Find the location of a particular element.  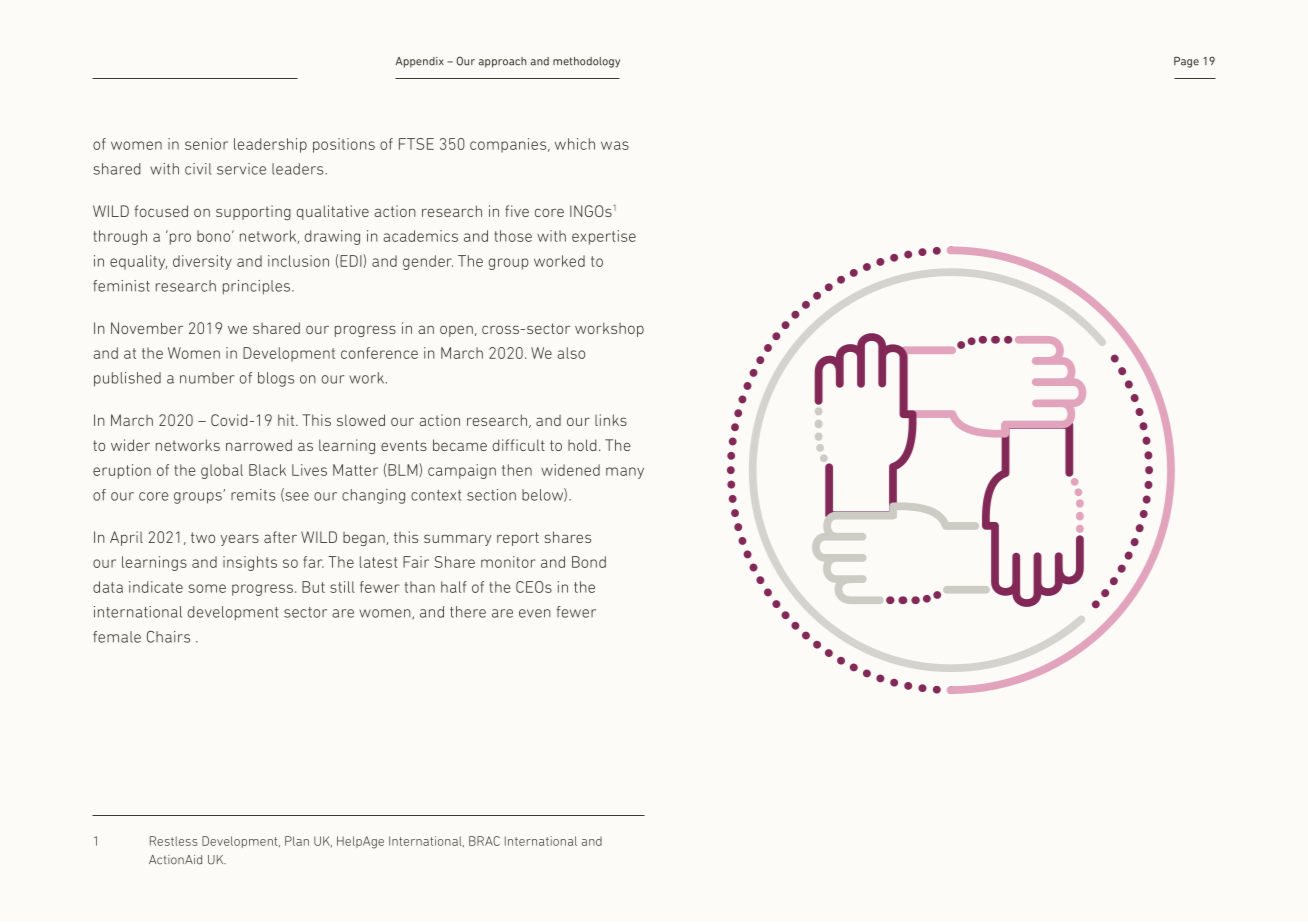

Matter is located at coordinates (355, 470).
